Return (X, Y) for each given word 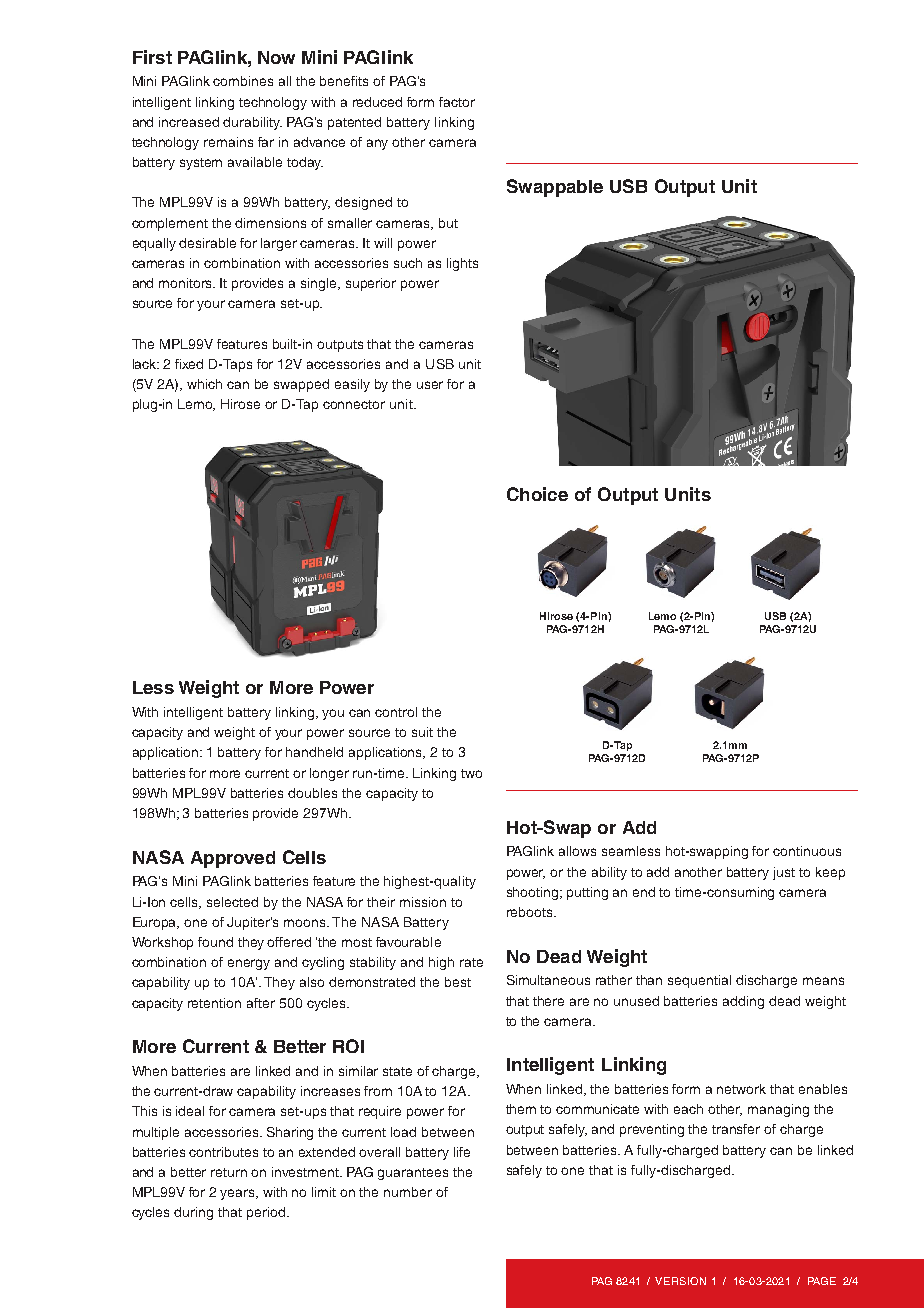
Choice (537, 494)
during (193, 1213)
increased (189, 122)
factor (457, 102)
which (204, 384)
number (408, 1192)
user (430, 385)
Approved (233, 859)
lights (462, 264)
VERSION (680, 1281)
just (784, 873)
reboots (531, 912)
